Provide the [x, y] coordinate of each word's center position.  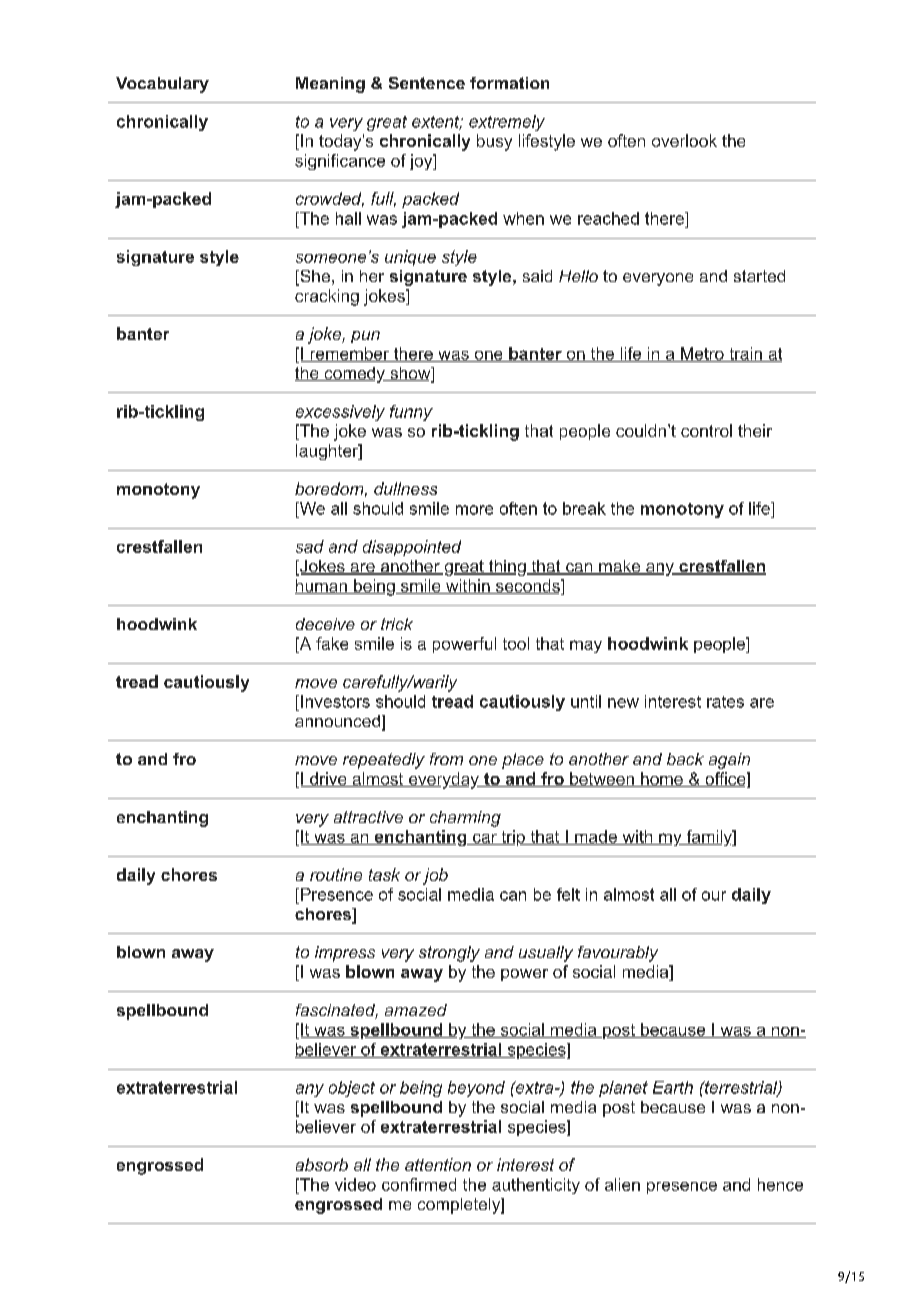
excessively [340, 413]
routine [336, 874]
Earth [673, 1087]
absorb [322, 1164]
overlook [684, 140]
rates [725, 702]
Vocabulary [162, 85]
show [410, 374]
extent [437, 123]
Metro [702, 354]
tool [516, 643]
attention [438, 1164]
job [435, 876]
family [709, 838]
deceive [325, 624]
